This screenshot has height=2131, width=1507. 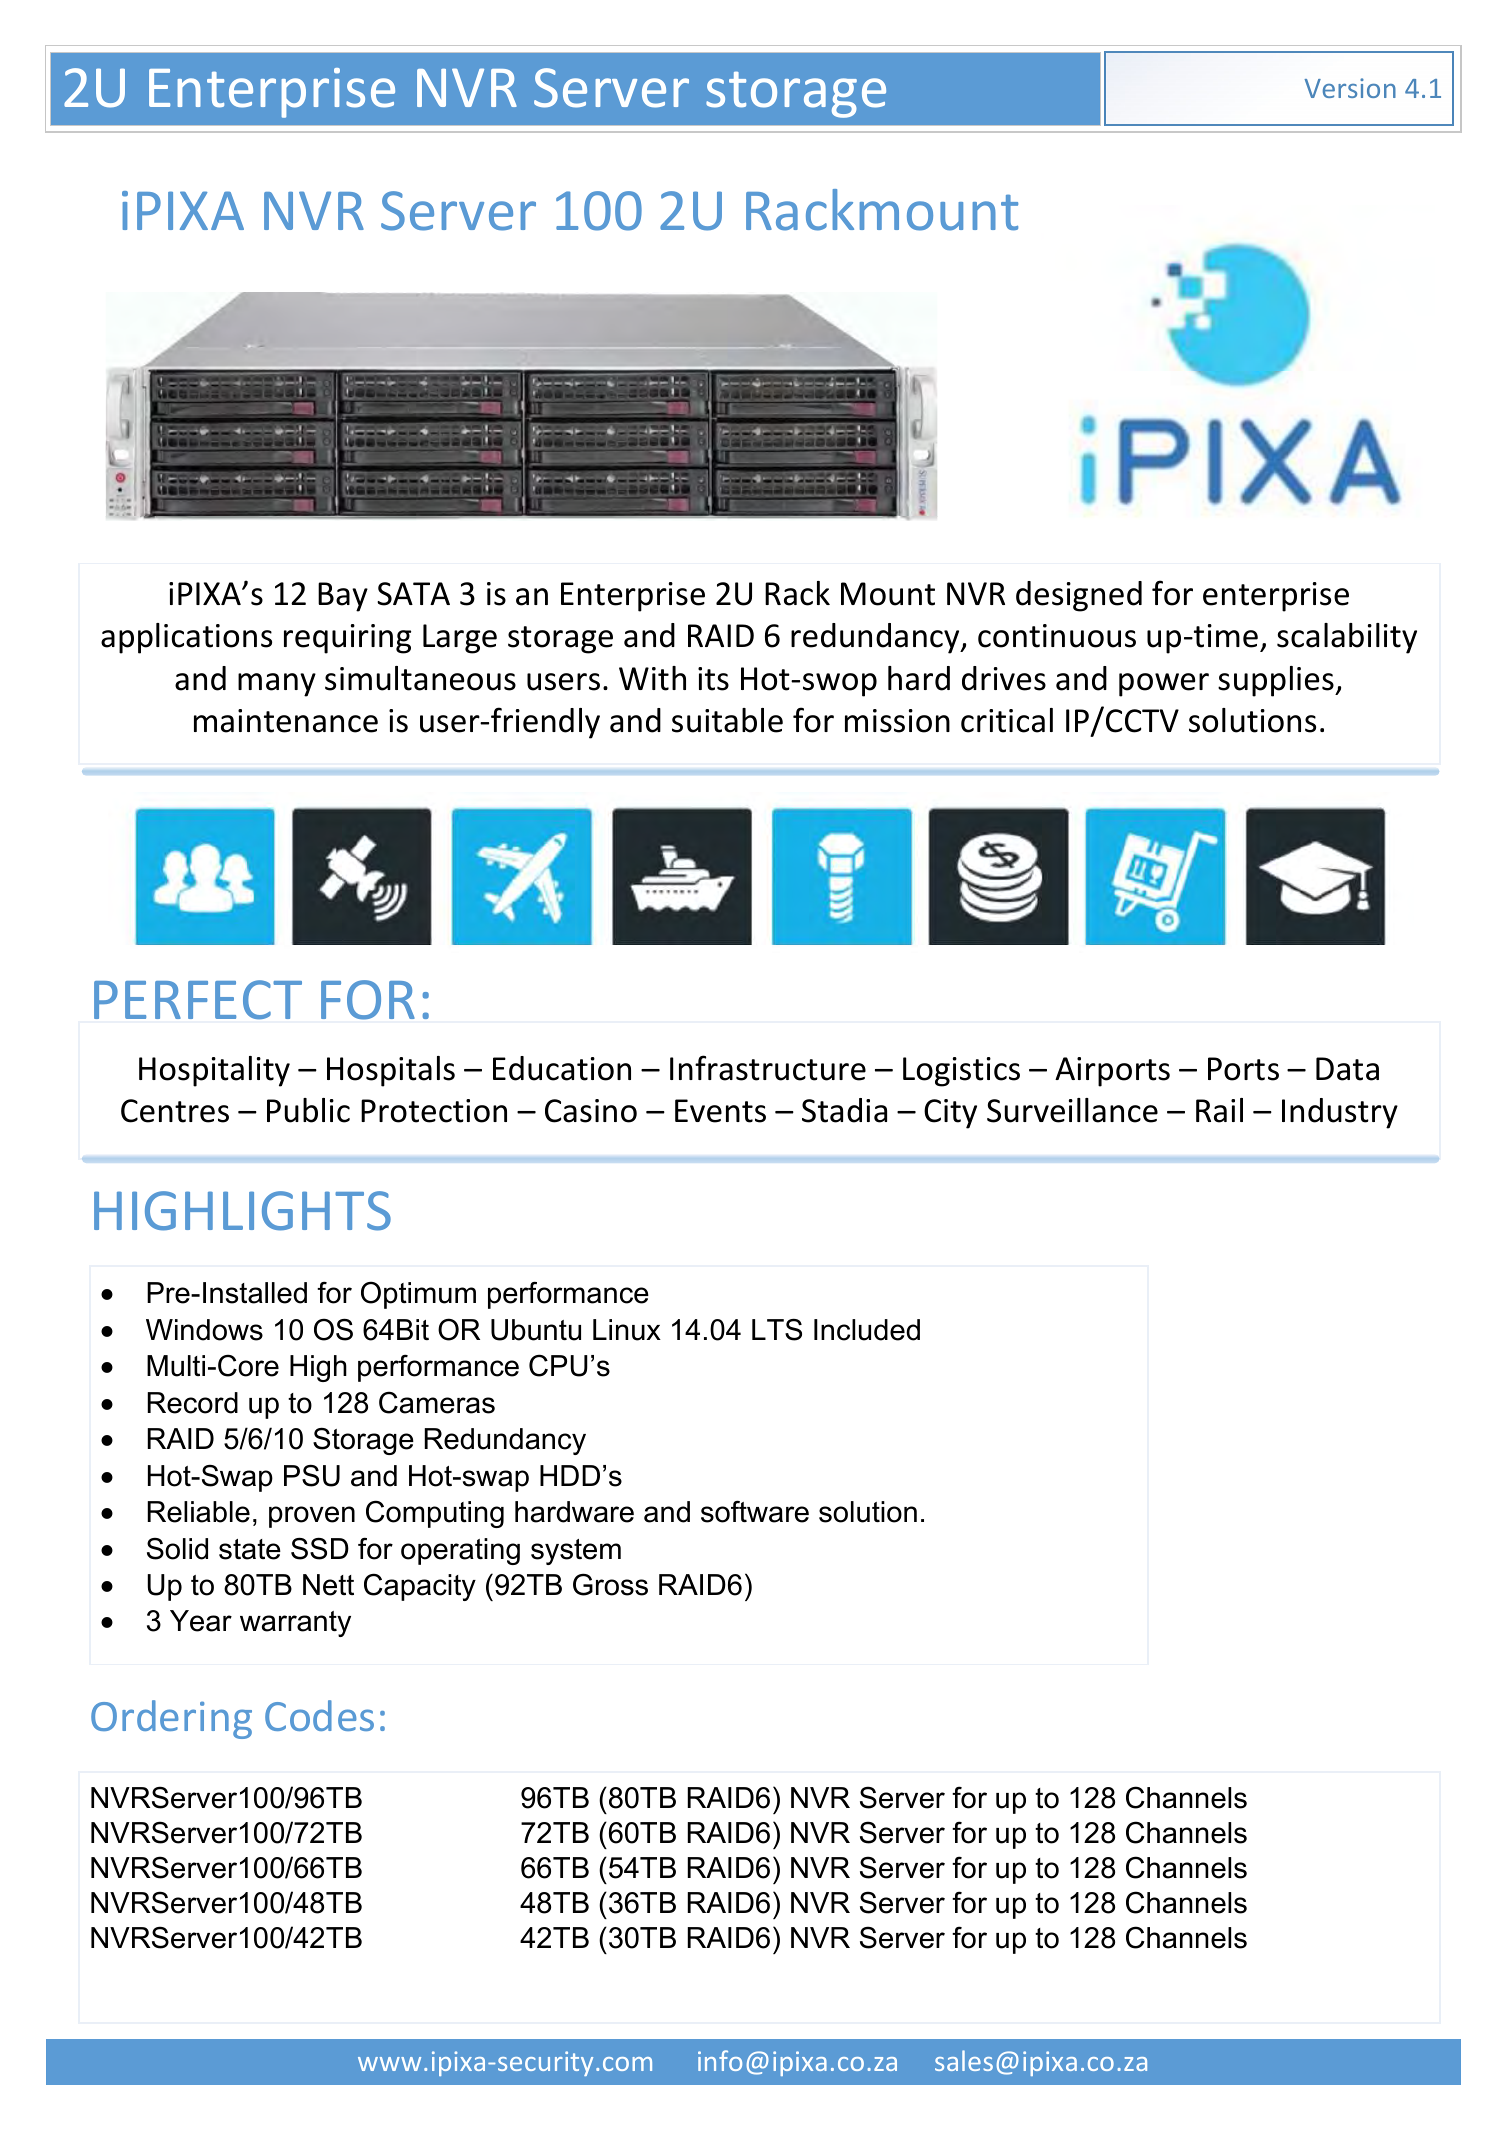 What do you see at coordinates (343, 597) in the screenshot?
I see `Bay` at bounding box center [343, 597].
